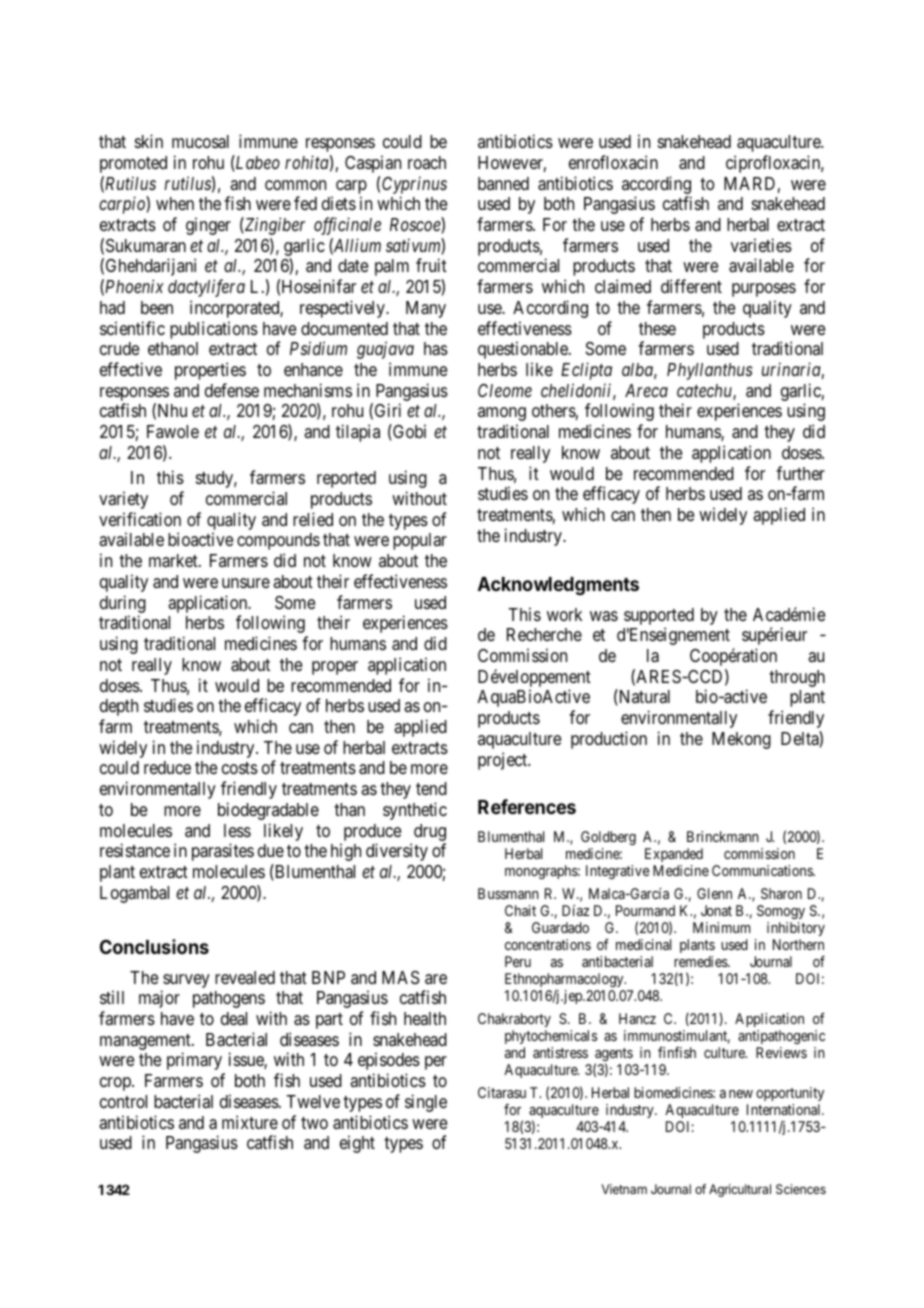  Describe the element at coordinates (761, 245) in the document. I see `varieties` at that location.
